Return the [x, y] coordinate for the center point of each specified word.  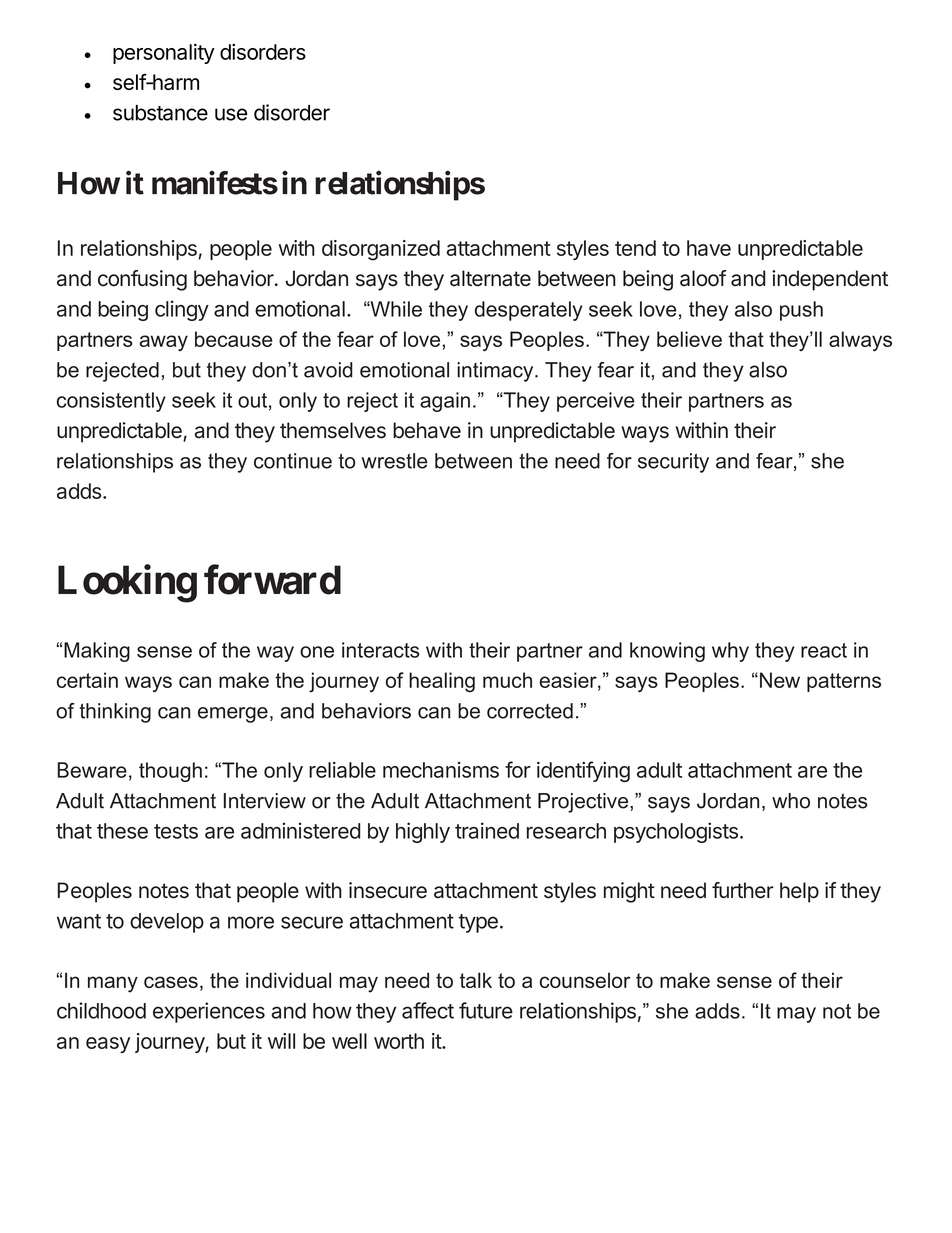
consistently [111, 402]
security [673, 463]
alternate [490, 278]
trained [487, 830]
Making [97, 652]
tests [176, 831]
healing [442, 682]
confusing [142, 280]
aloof [703, 278]
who [791, 801]
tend [635, 248]
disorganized [381, 250]
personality [164, 53]
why [730, 652]
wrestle [394, 461]
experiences [209, 1012]
